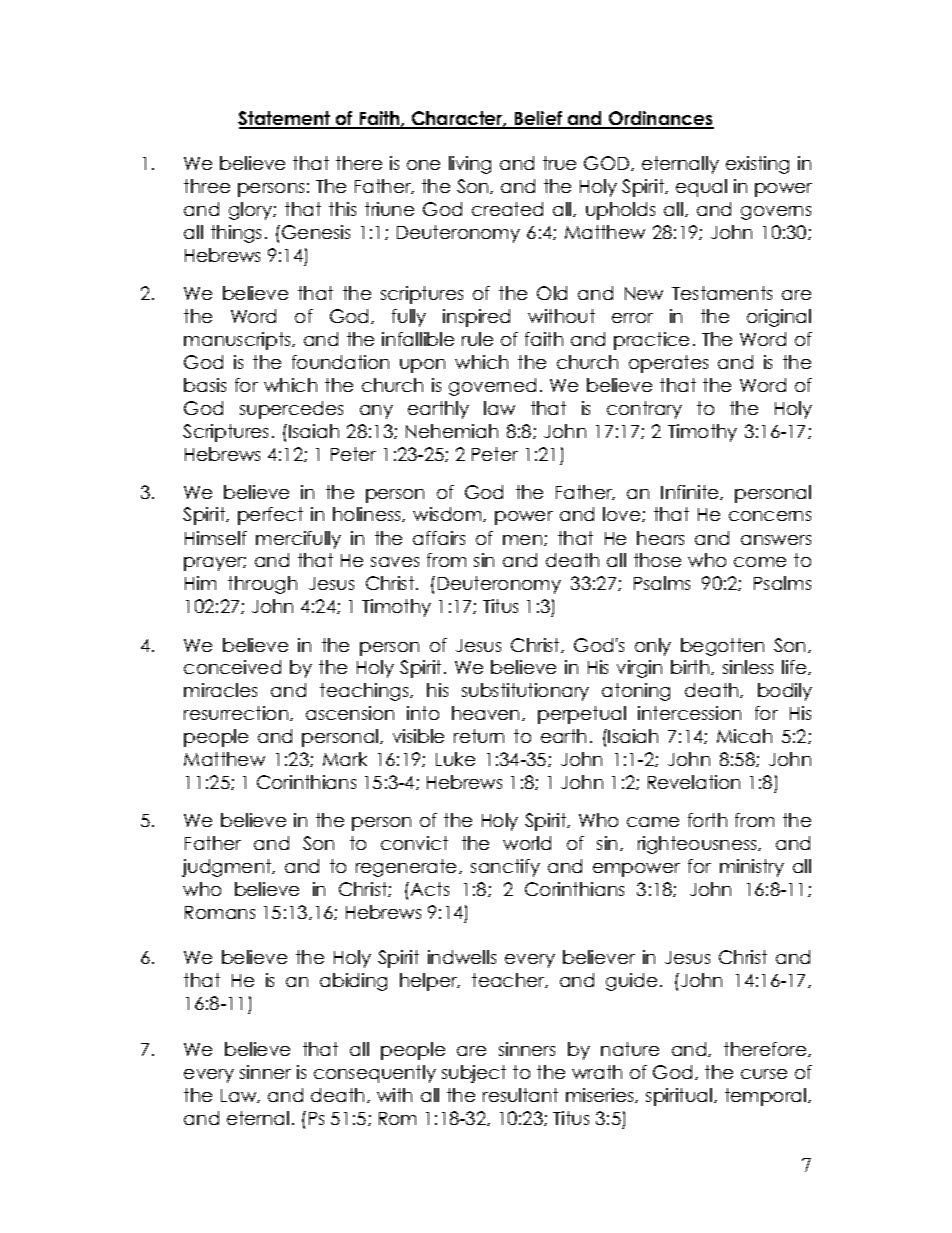  What do you see at coordinates (505, 868) in the screenshot?
I see `sanctify` at bounding box center [505, 868].
